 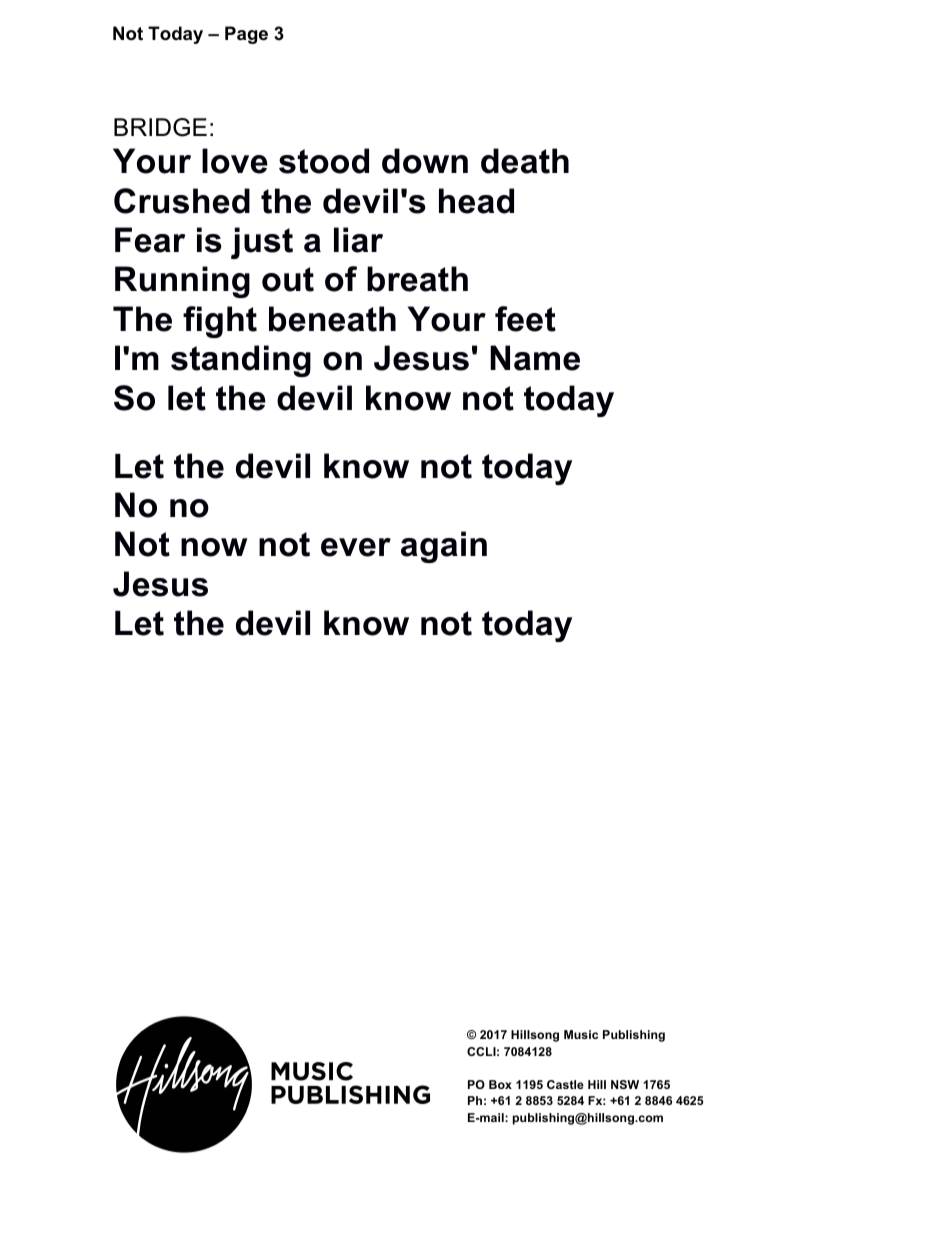 I want to click on Box, so click(x=500, y=1084).
